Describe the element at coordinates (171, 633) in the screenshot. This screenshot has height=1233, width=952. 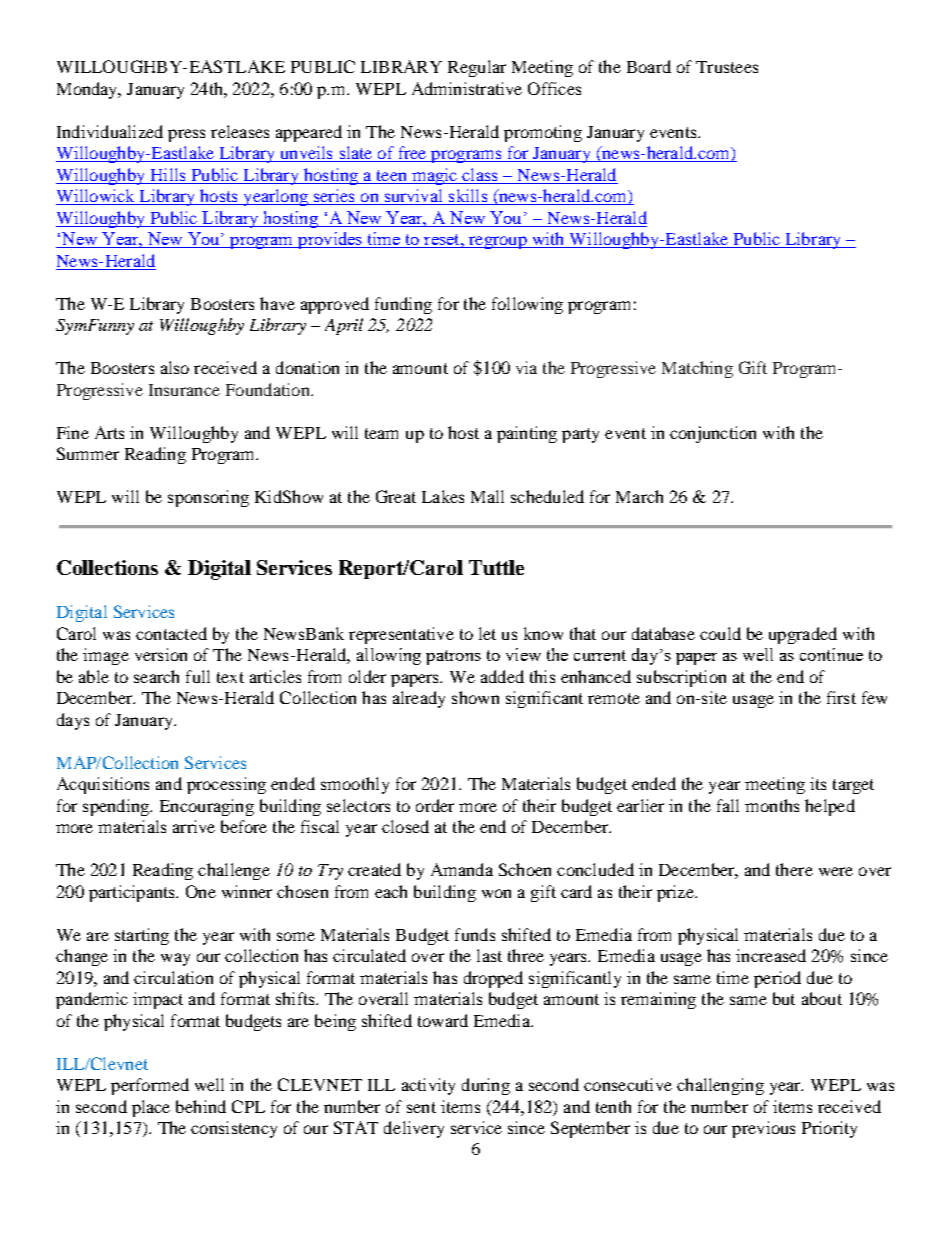
I see `contacted` at that location.
